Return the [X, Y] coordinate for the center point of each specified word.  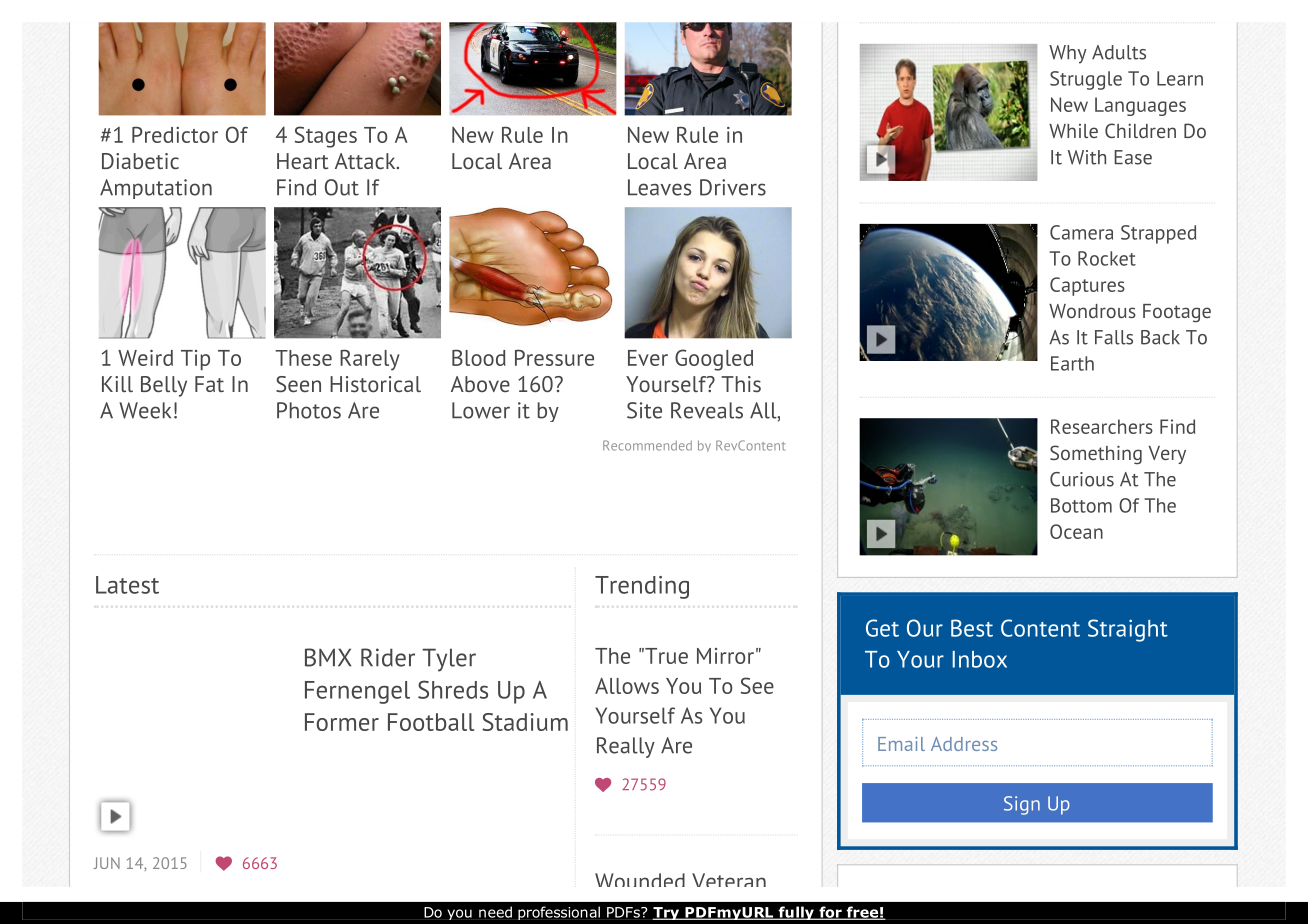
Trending [642, 587]
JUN [106, 863]
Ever [648, 358]
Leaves [659, 187]
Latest [127, 585]
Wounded [640, 880]
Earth [1072, 363]
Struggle [1086, 80]
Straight [1128, 630]
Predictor [175, 134]
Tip [195, 360]
